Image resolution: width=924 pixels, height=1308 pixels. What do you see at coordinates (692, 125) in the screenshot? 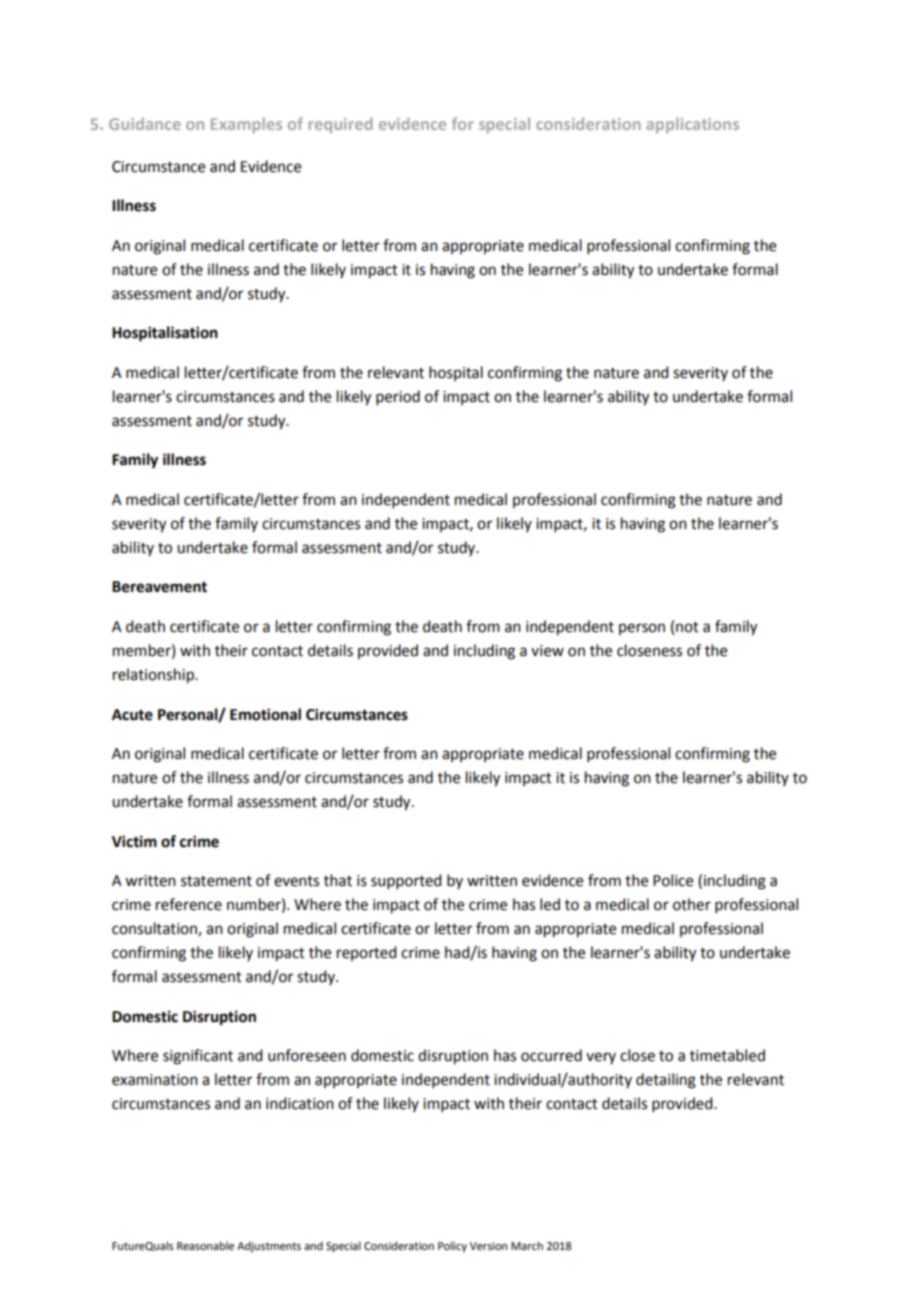
I see `applications` at bounding box center [692, 125].
